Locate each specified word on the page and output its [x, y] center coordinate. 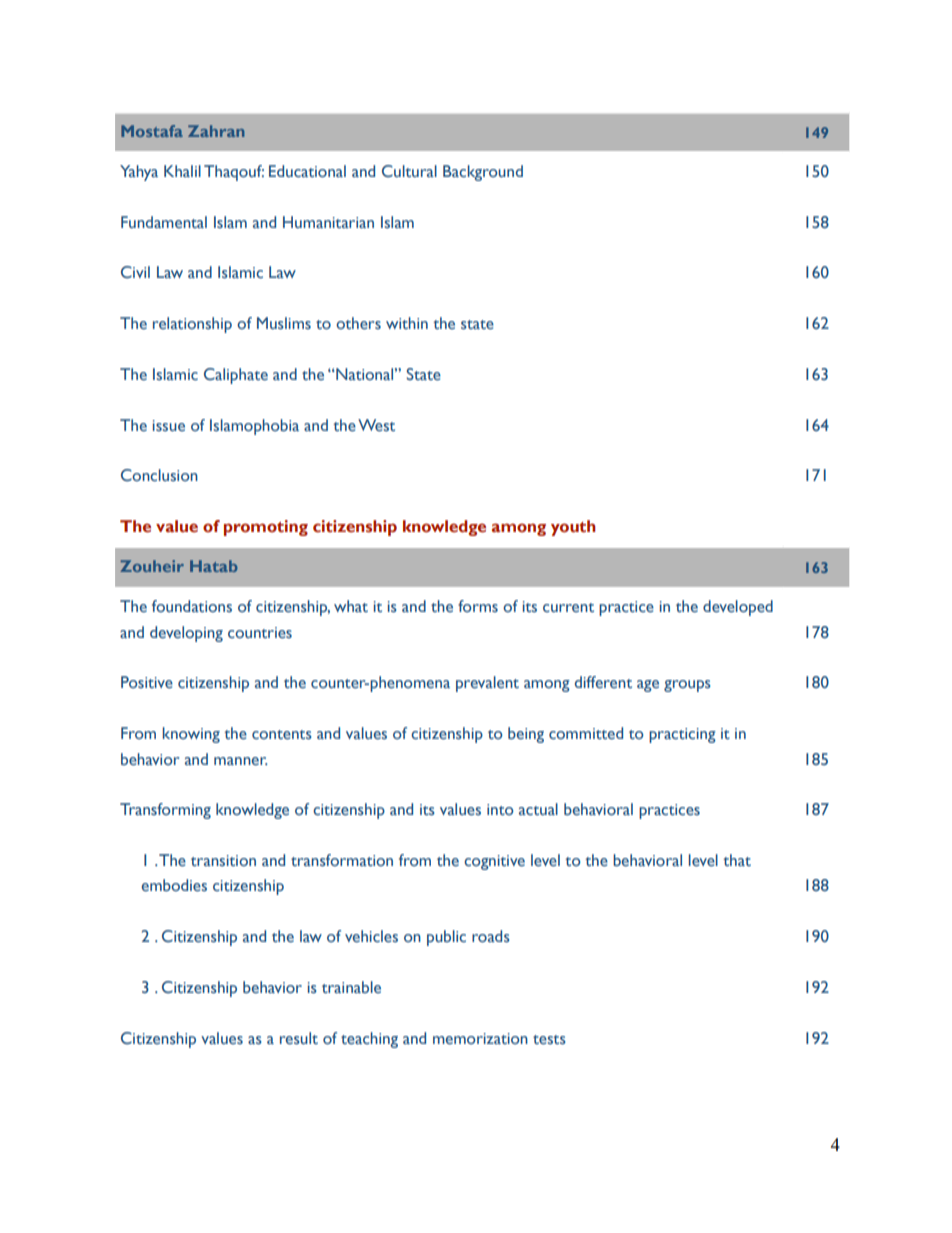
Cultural [409, 171]
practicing [682, 735]
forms [478, 606]
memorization [480, 1039]
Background [483, 173]
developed [738, 608]
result [299, 1038]
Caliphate [236, 376]
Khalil [182, 171]
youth [573, 528]
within [407, 323]
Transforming [165, 811]
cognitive [494, 862]
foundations [192, 606]
